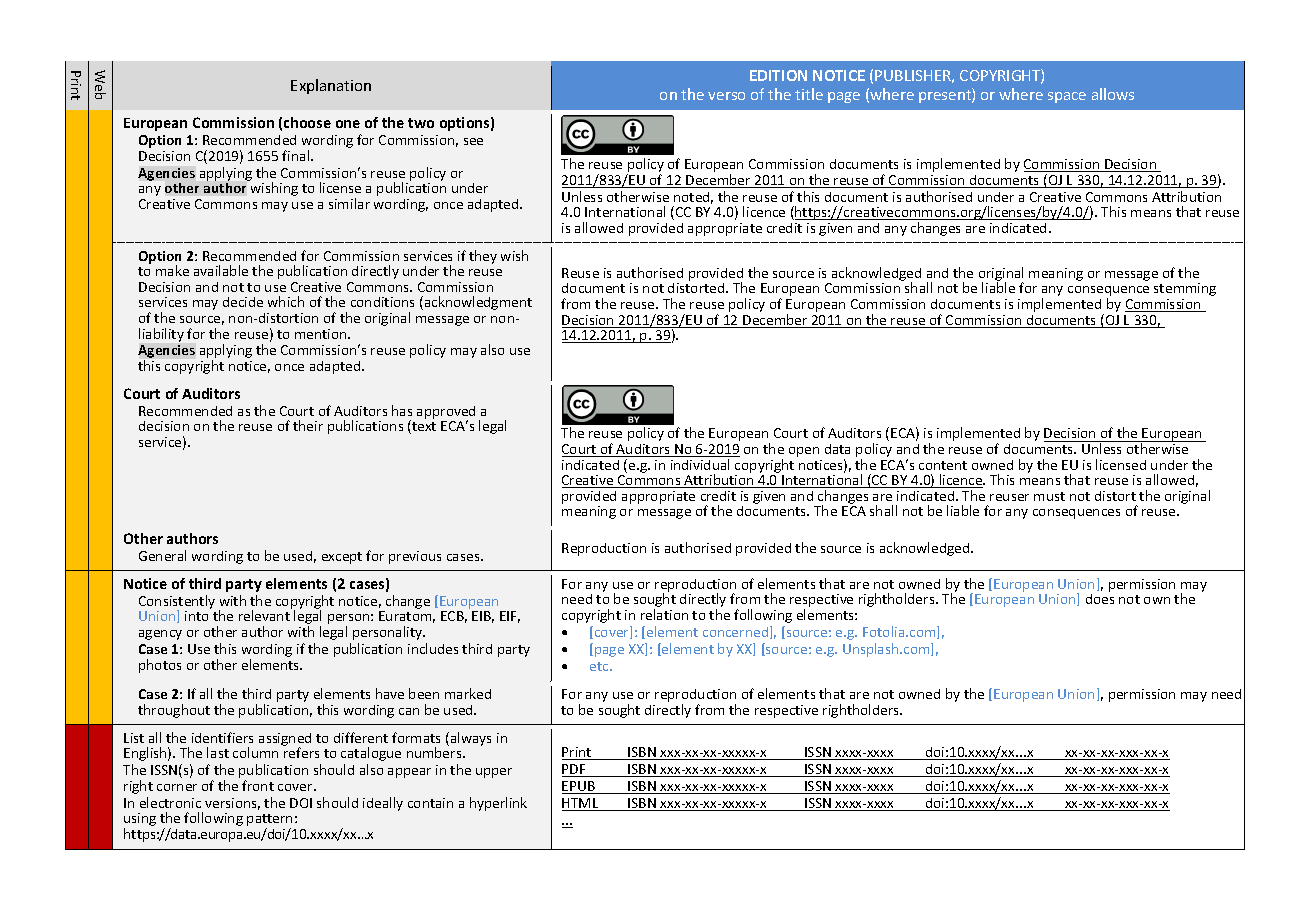  I want to click on content, so click(943, 465).
